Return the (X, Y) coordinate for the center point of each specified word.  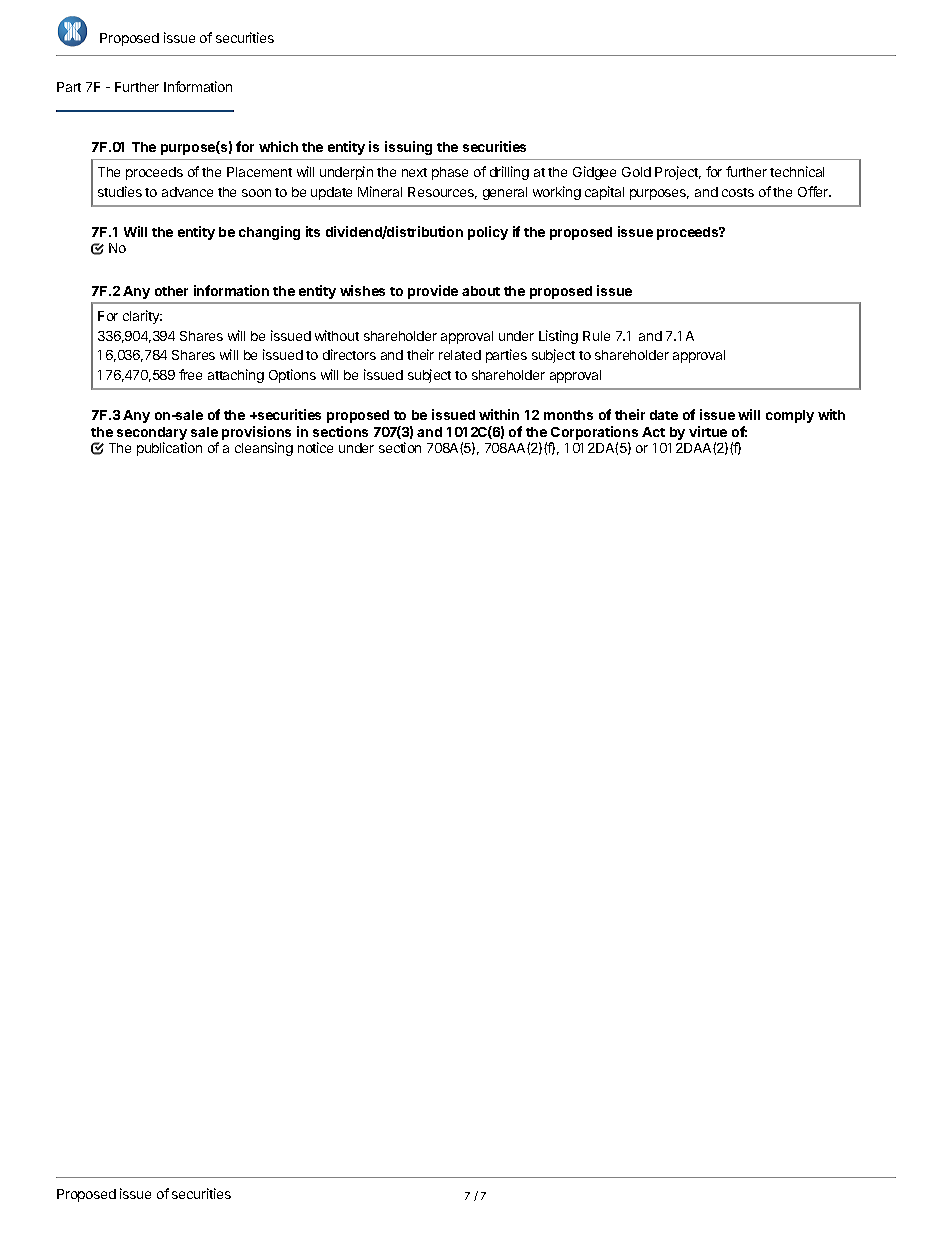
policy (488, 233)
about (481, 291)
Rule (596, 336)
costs (738, 192)
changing (269, 233)
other (171, 291)
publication (169, 449)
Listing (558, 337)
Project (678, 173)
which (278, 146)
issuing (408, 148)
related (460, 355)
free (190, 374)
